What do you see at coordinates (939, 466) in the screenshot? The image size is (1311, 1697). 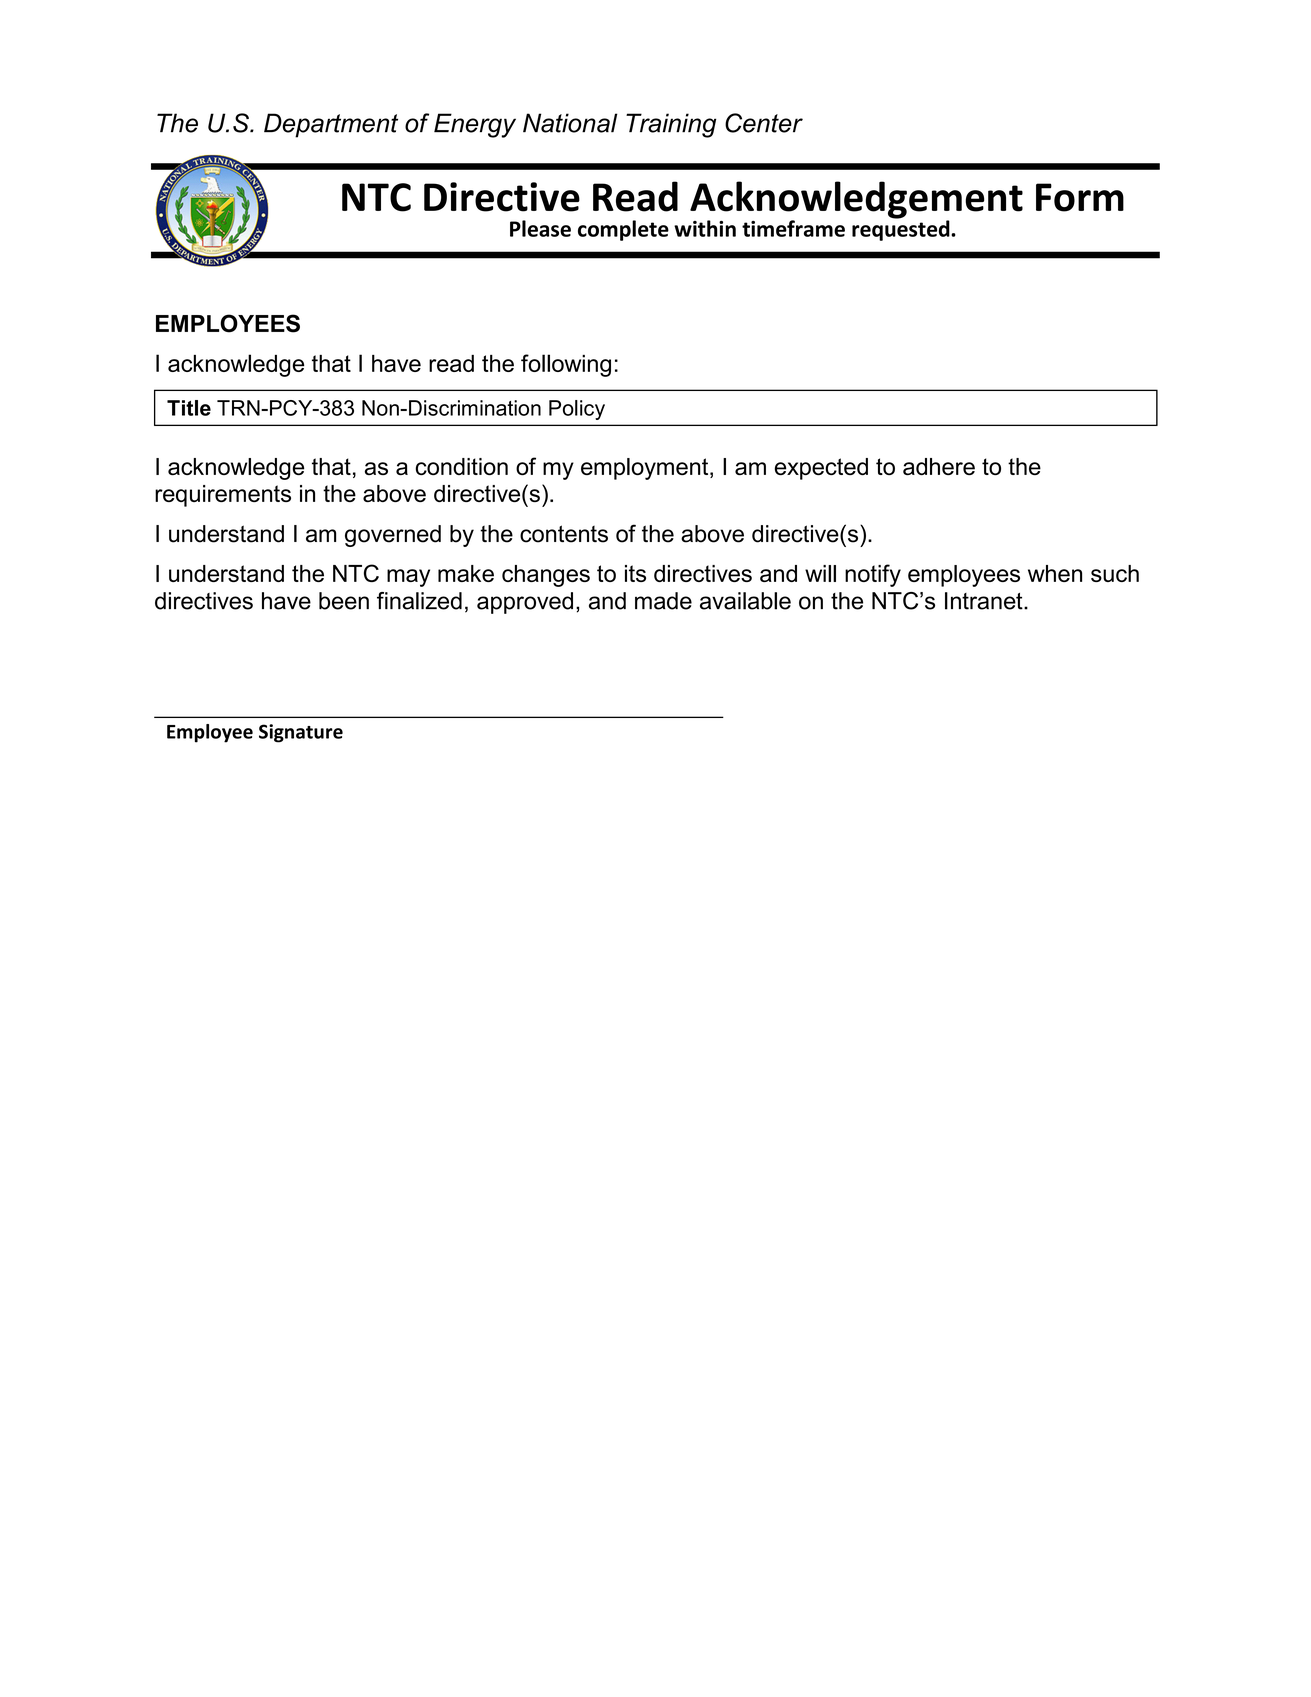 I see `adhere` at bounding box center [939, 466].
